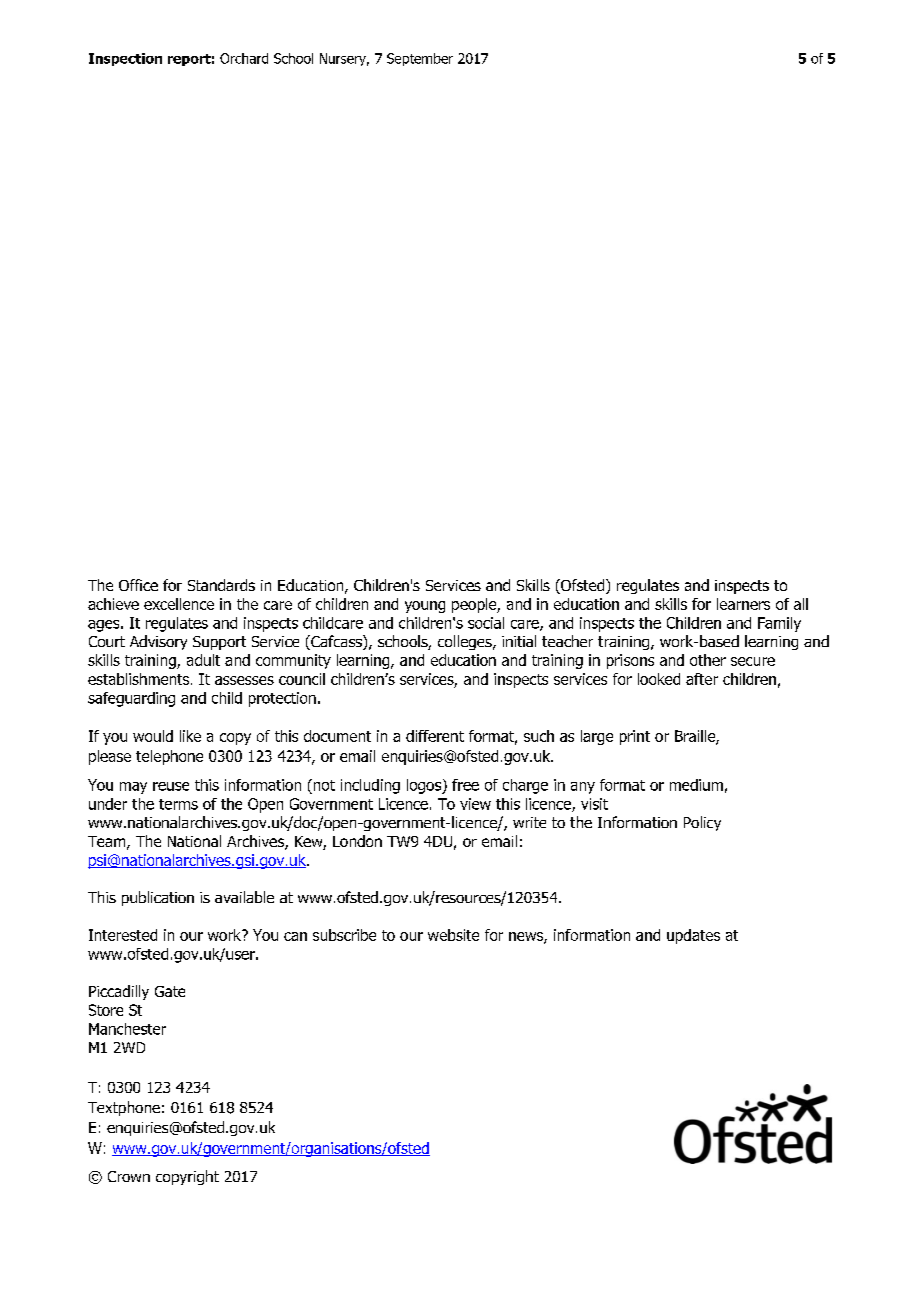 The image size is (924, 1308). What do you see at coordinates (178, 804) in the page?
I see `terms` at bounding box center [178, 804].
